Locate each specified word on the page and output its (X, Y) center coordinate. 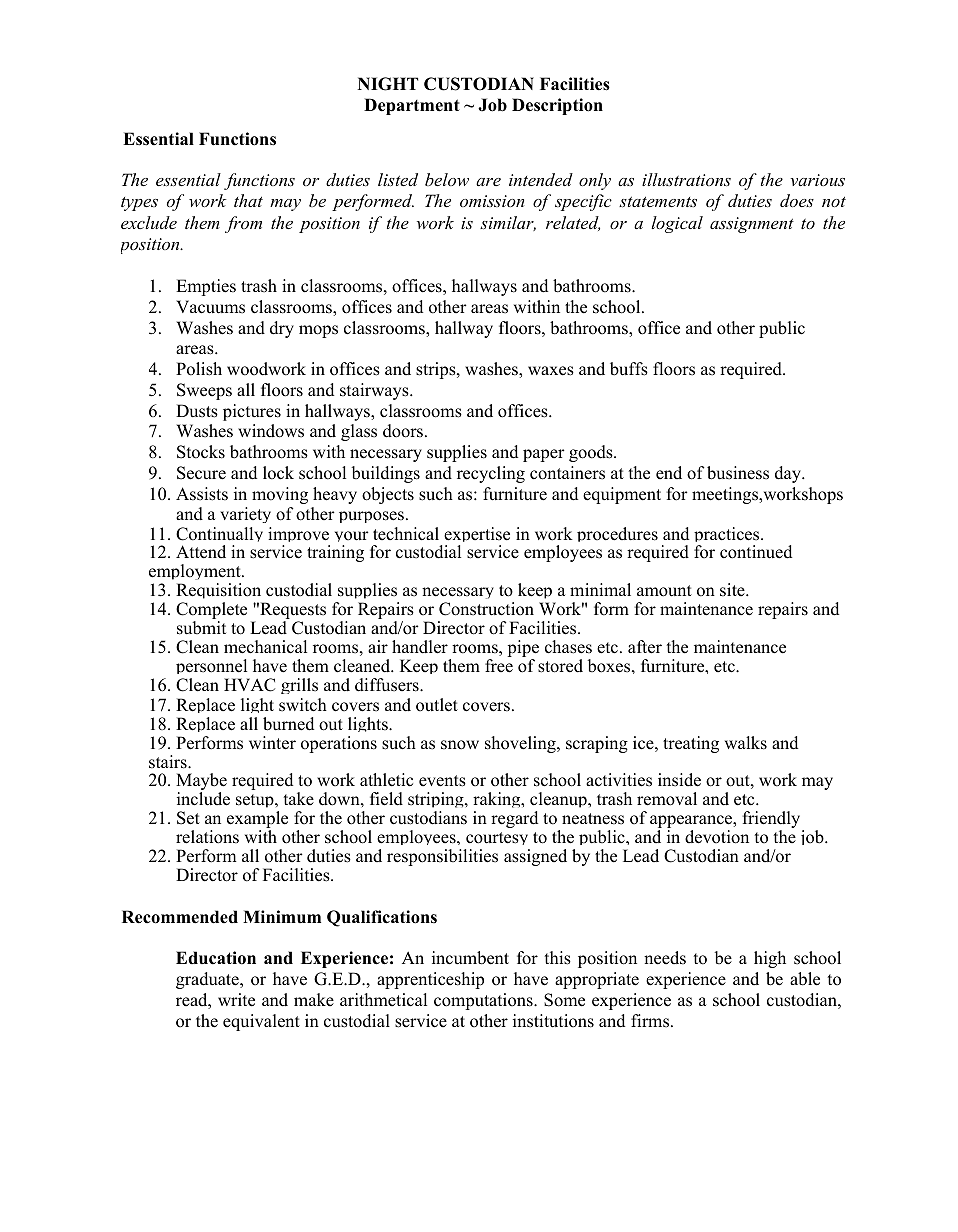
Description (557, 106)
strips (437, 370)
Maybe (201, 783)
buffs (629, 369)
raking (498, 802)
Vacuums (210, 307)
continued (756, 552)
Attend (201, 552)
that (248, 200)
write (236, 1000)
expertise (477, 536)
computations (484, 1001)
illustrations (686, 179)
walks (746, 743)
